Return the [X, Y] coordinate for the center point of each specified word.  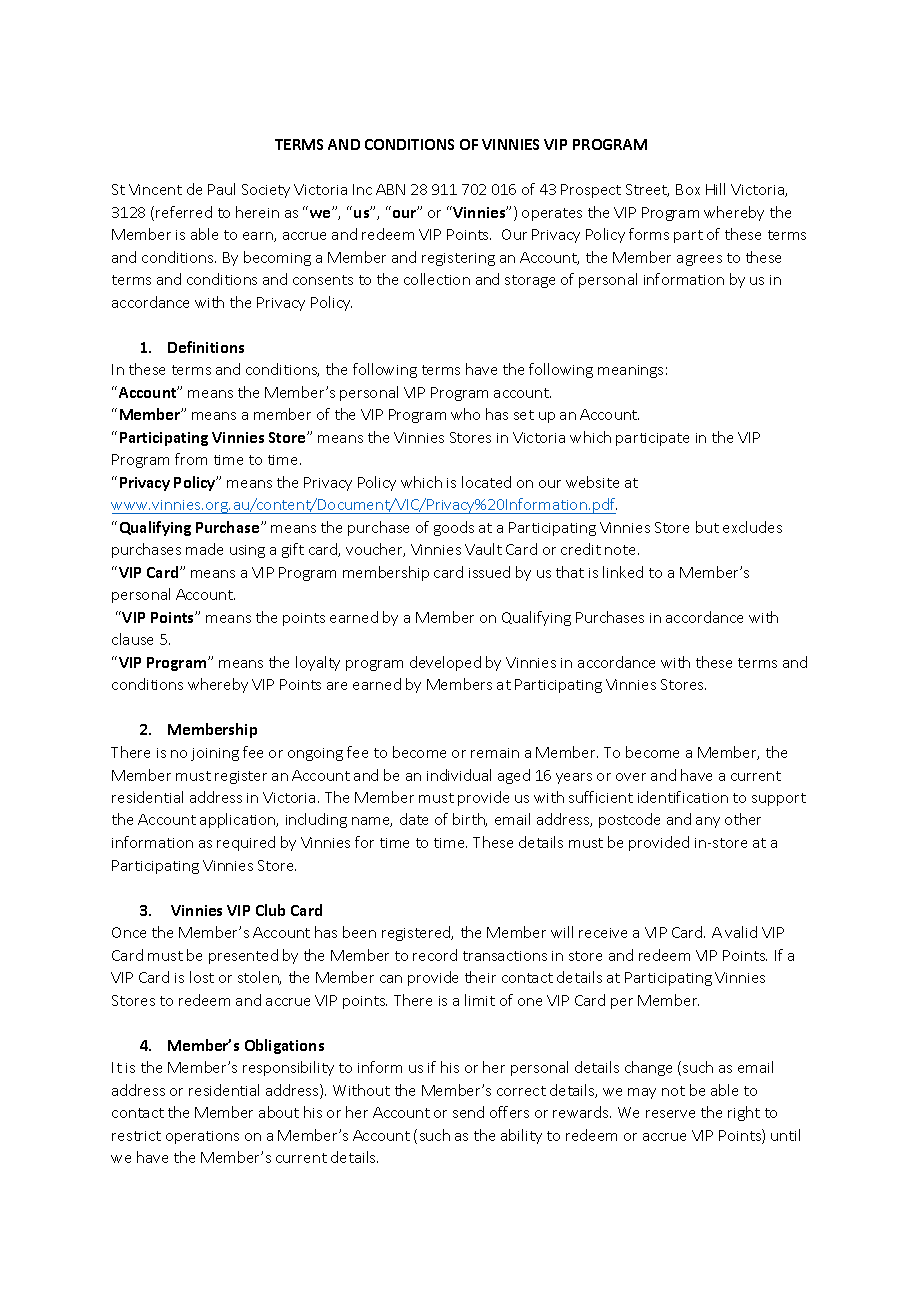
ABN [390, 189]
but [707, 527]
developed [445, 663]
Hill [715, 189]
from [191, 459]
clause [132, 639]
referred [184, 212]
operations [202, 1137]
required [246, 843]
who [465, 414]
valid [741, 932]
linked [623, 572]
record [435, 955]
